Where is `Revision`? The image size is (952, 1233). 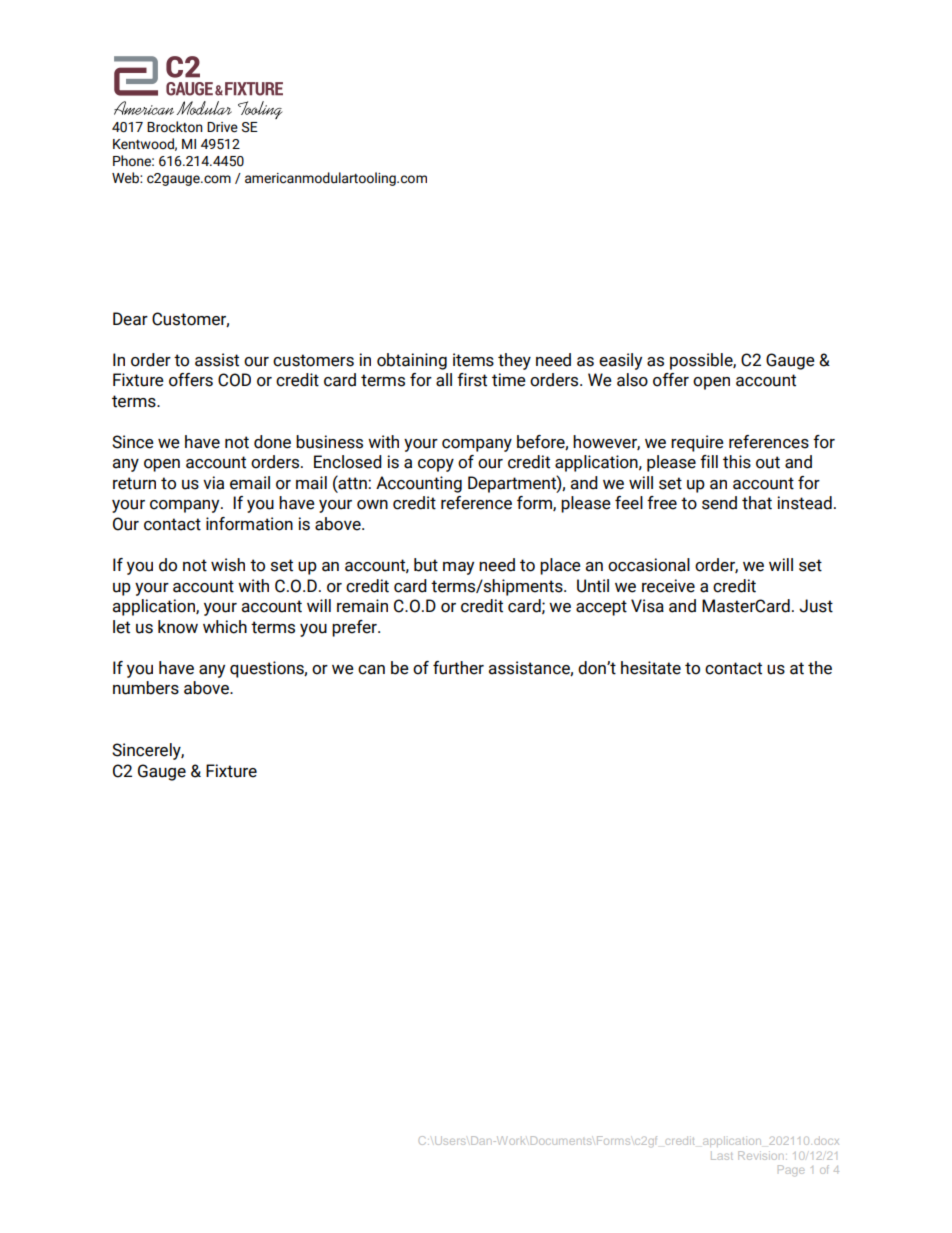
Revision is located at coordinates (760, 1155).
